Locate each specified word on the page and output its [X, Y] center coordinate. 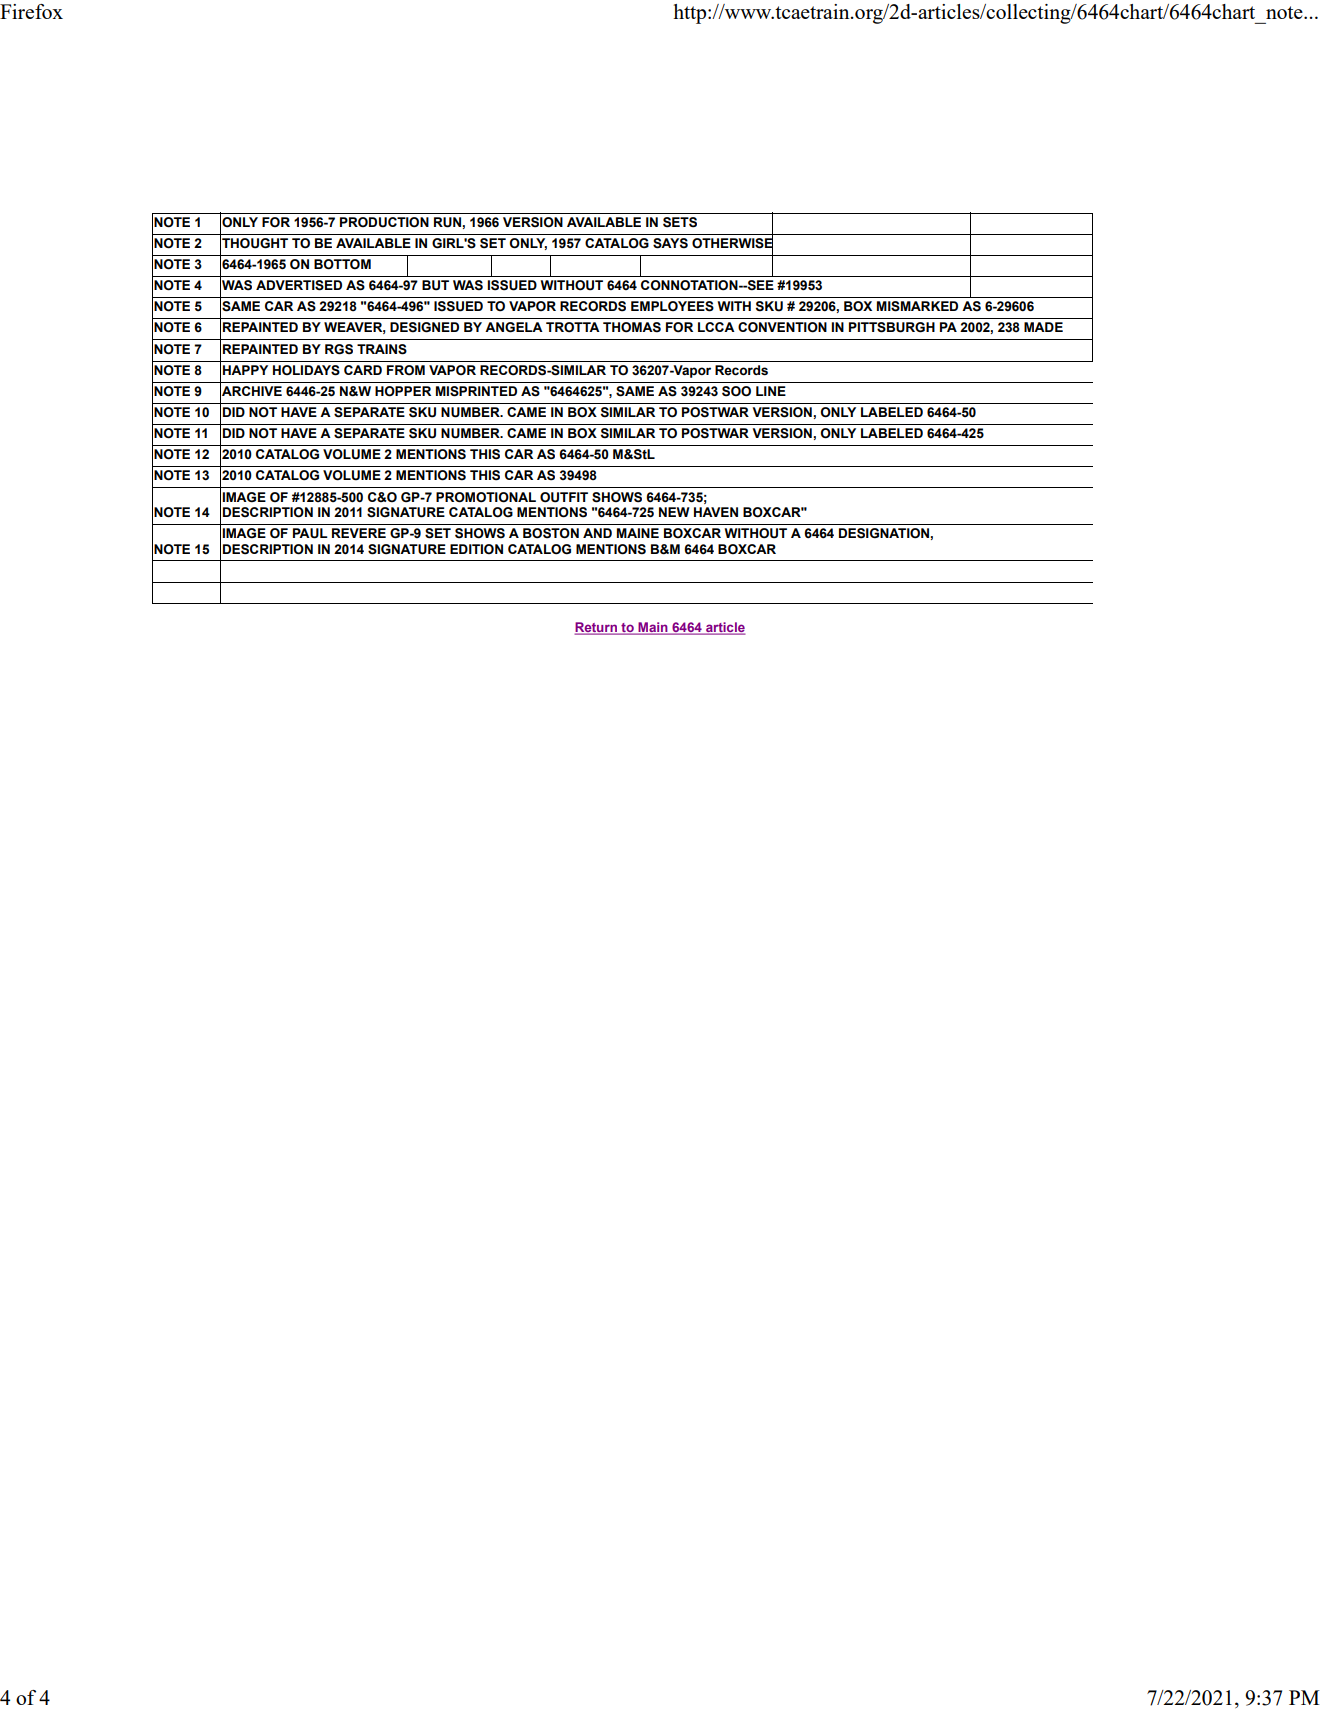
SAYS [670, 243]
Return [596, 628]
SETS [680, 222]
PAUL [310, 533]
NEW [674, 512]
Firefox [31, 11]
